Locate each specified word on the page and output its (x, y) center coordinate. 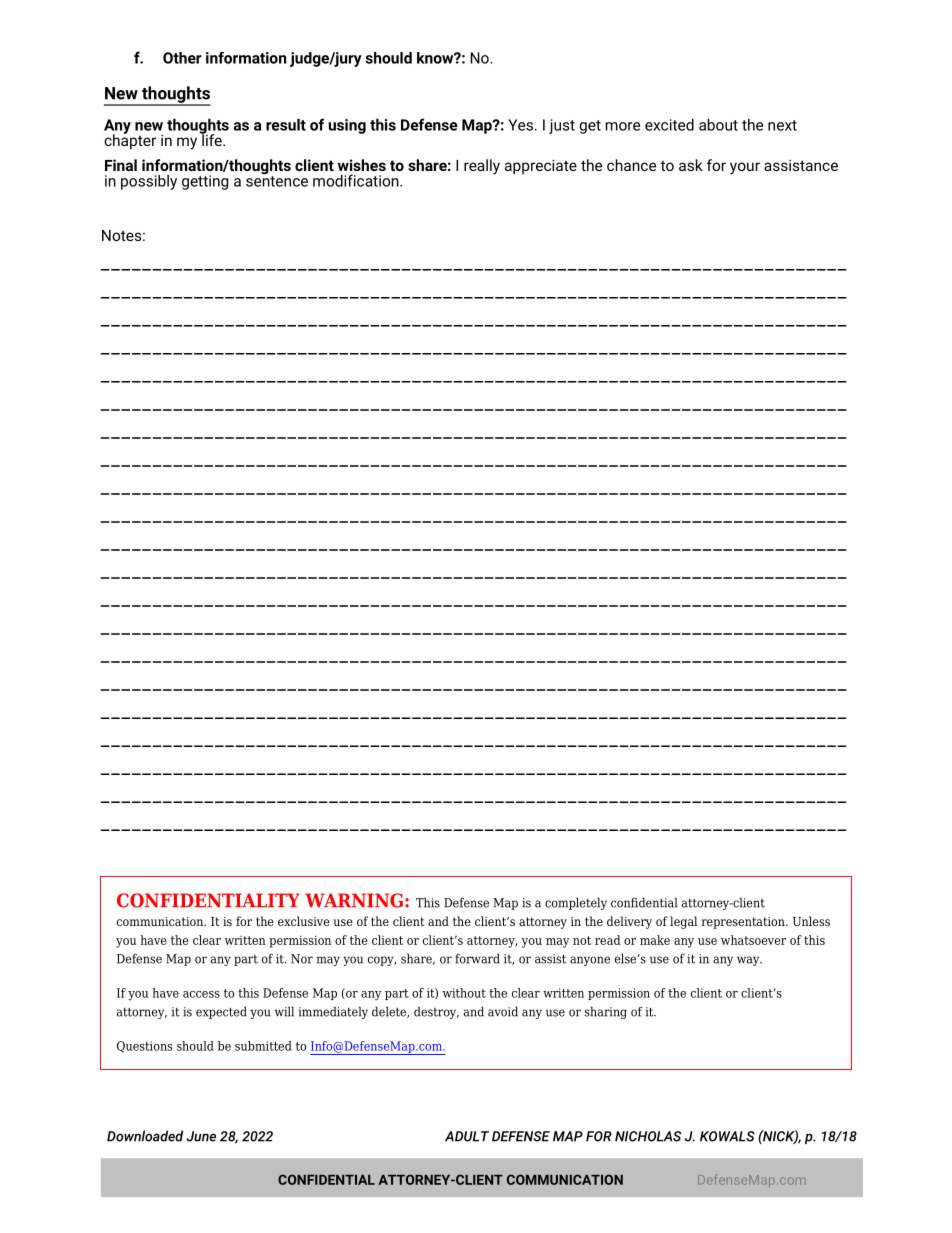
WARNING (354, 900)
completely (576, 903)
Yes (520, 125)
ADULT (467, 1136)
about (718, 125)
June (201, 1136)
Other (182, 58)
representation (744, 923)
